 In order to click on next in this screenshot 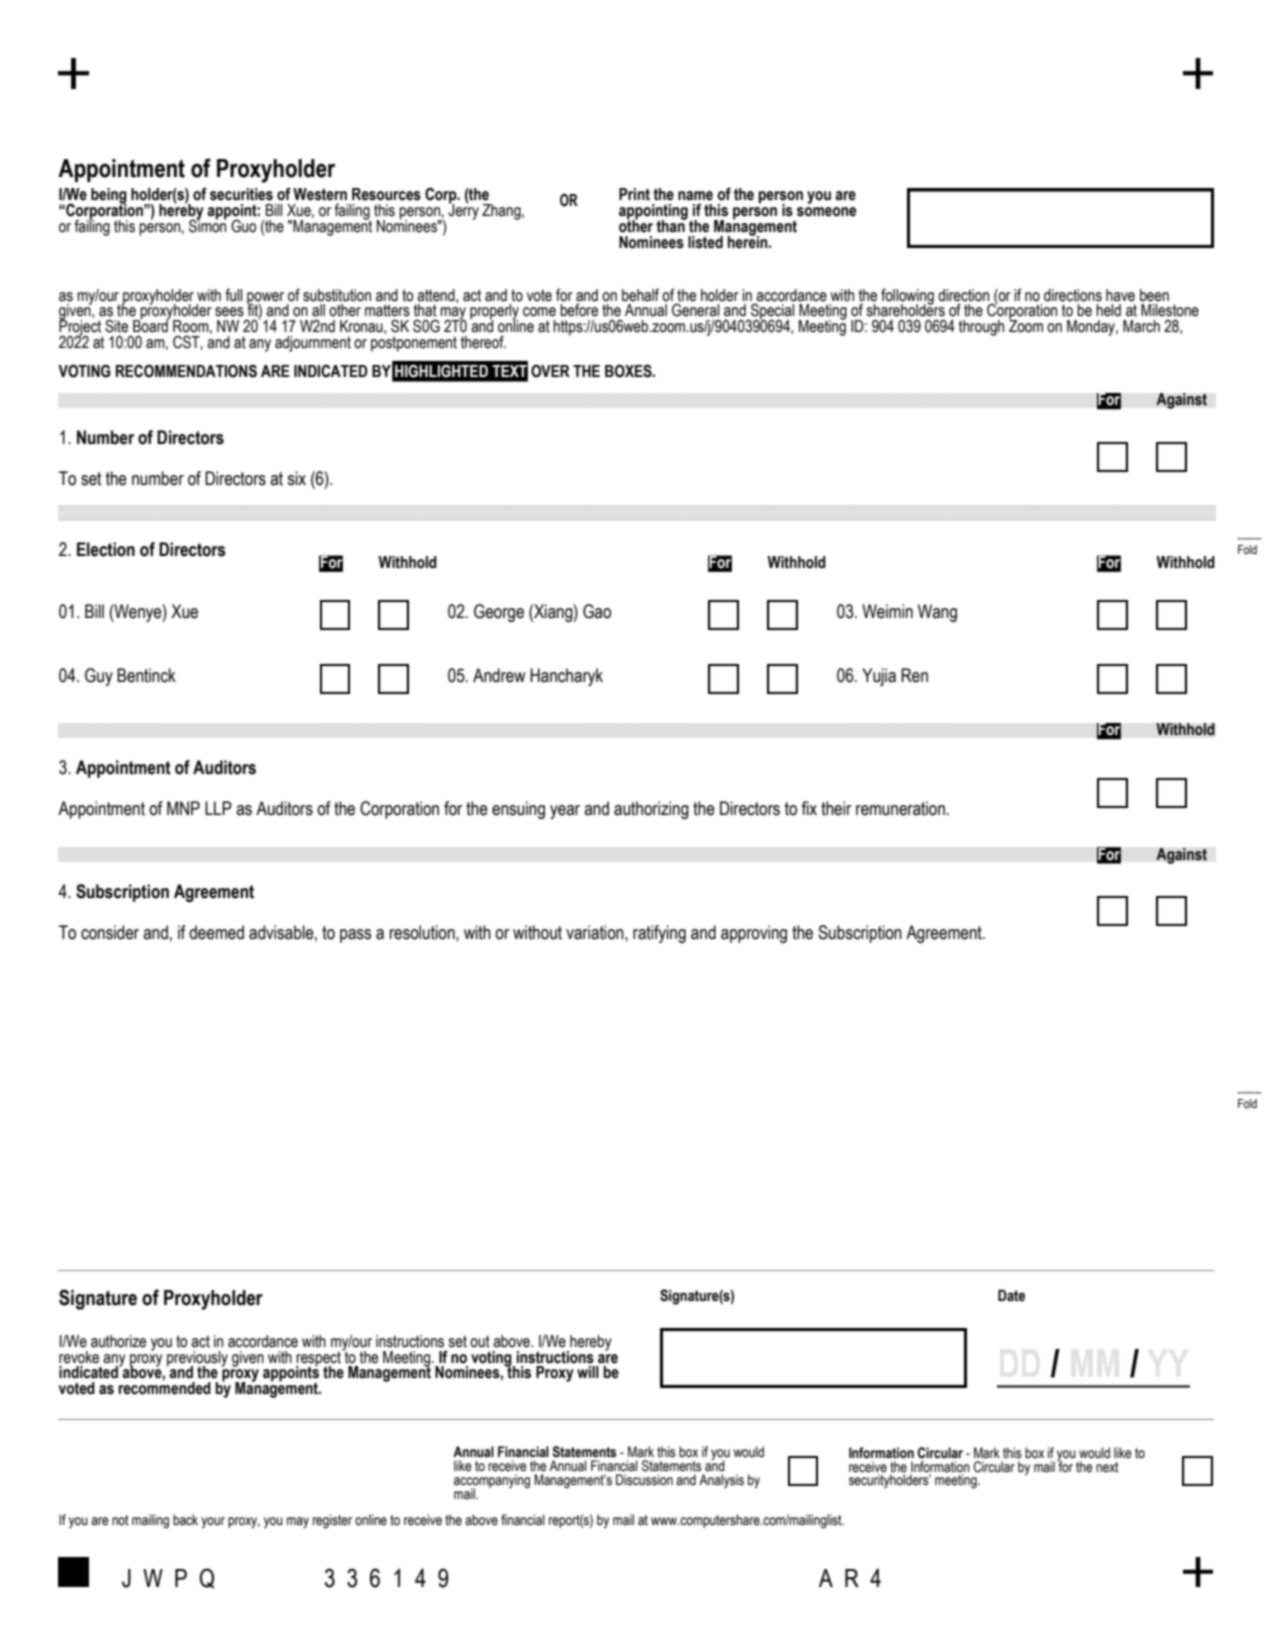, I will do `click(1107, 1467)`.
